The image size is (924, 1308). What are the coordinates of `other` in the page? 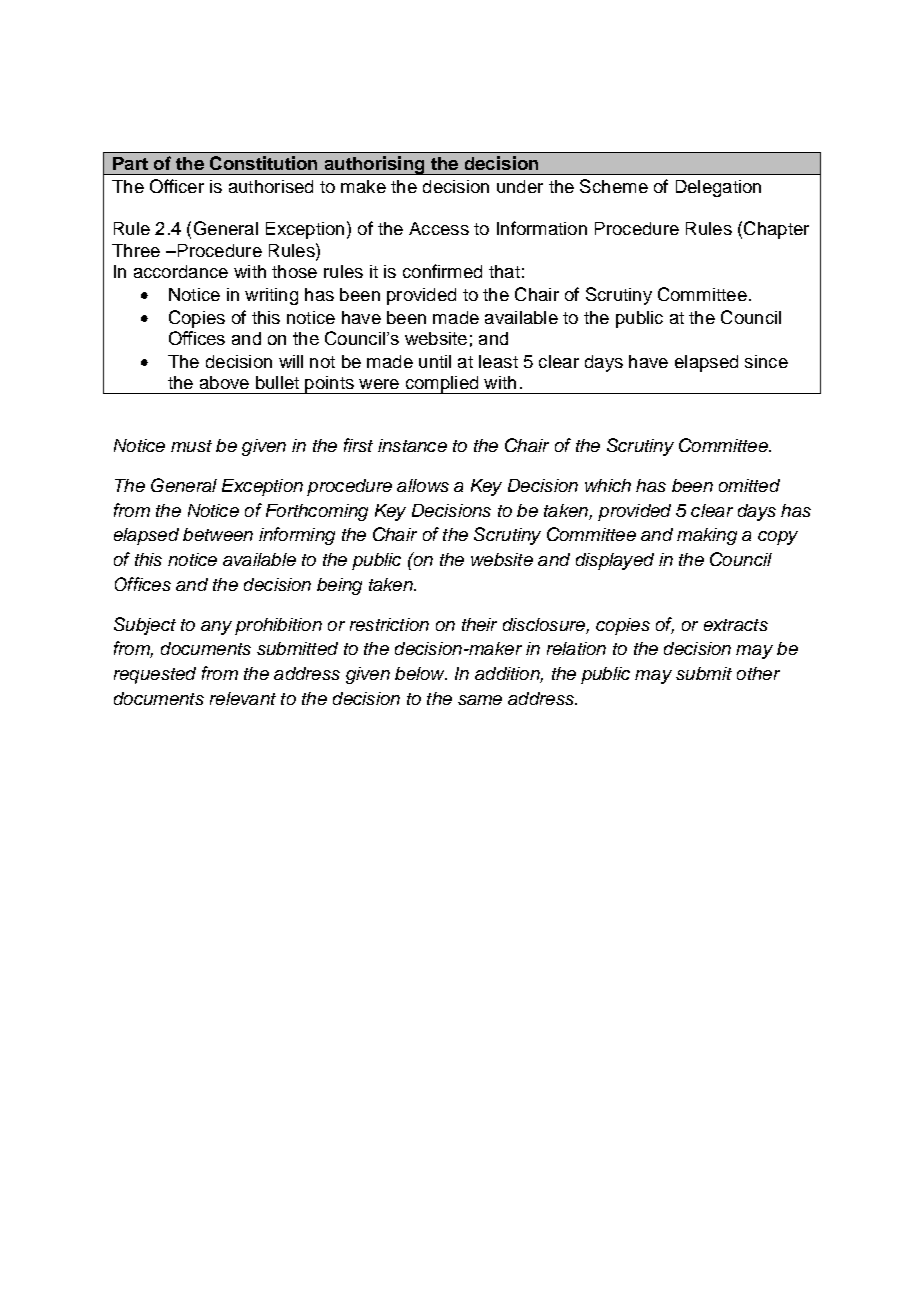 It's located at (758, 673).
